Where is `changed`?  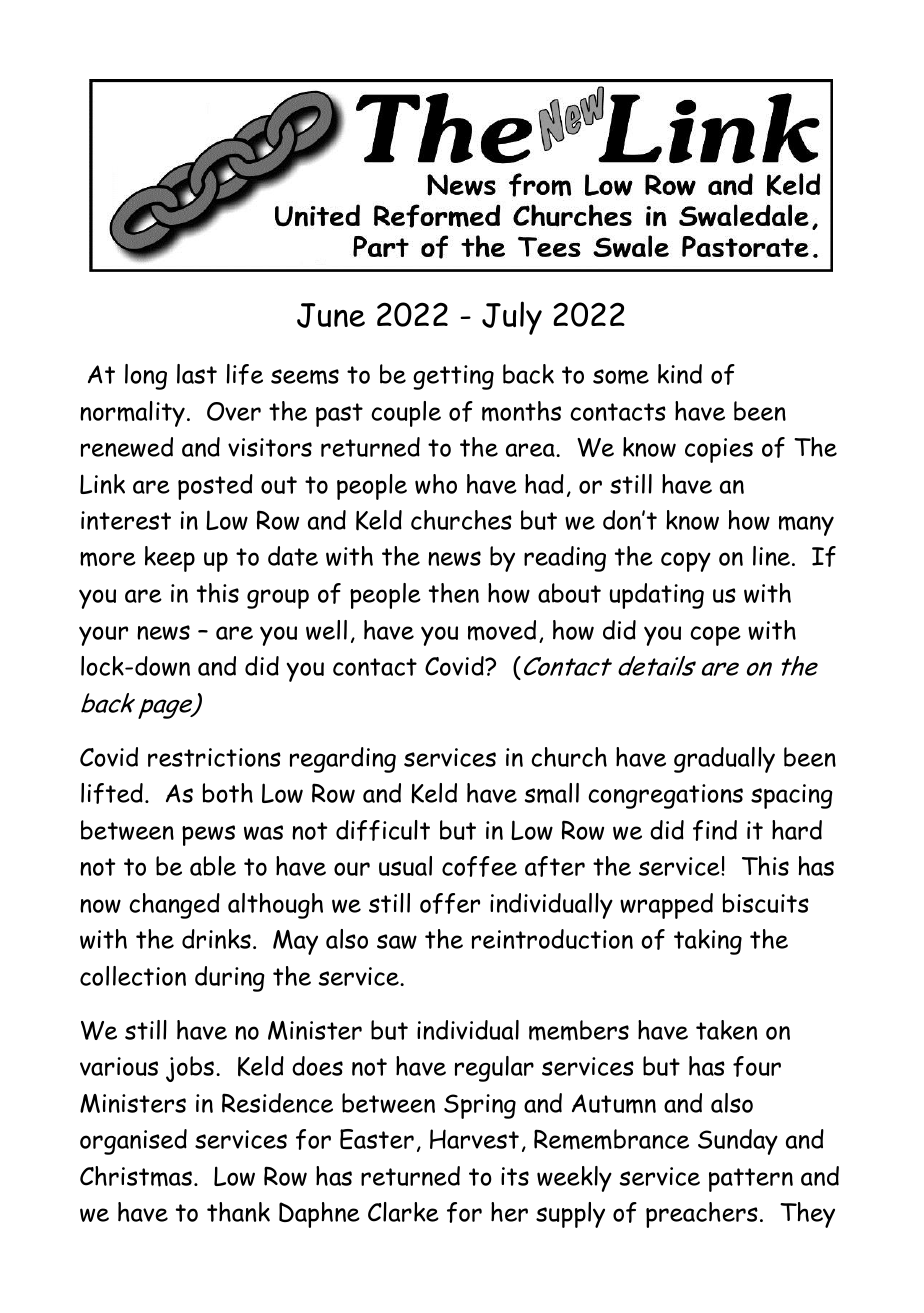
changed is located at coordinates (174, 906).
